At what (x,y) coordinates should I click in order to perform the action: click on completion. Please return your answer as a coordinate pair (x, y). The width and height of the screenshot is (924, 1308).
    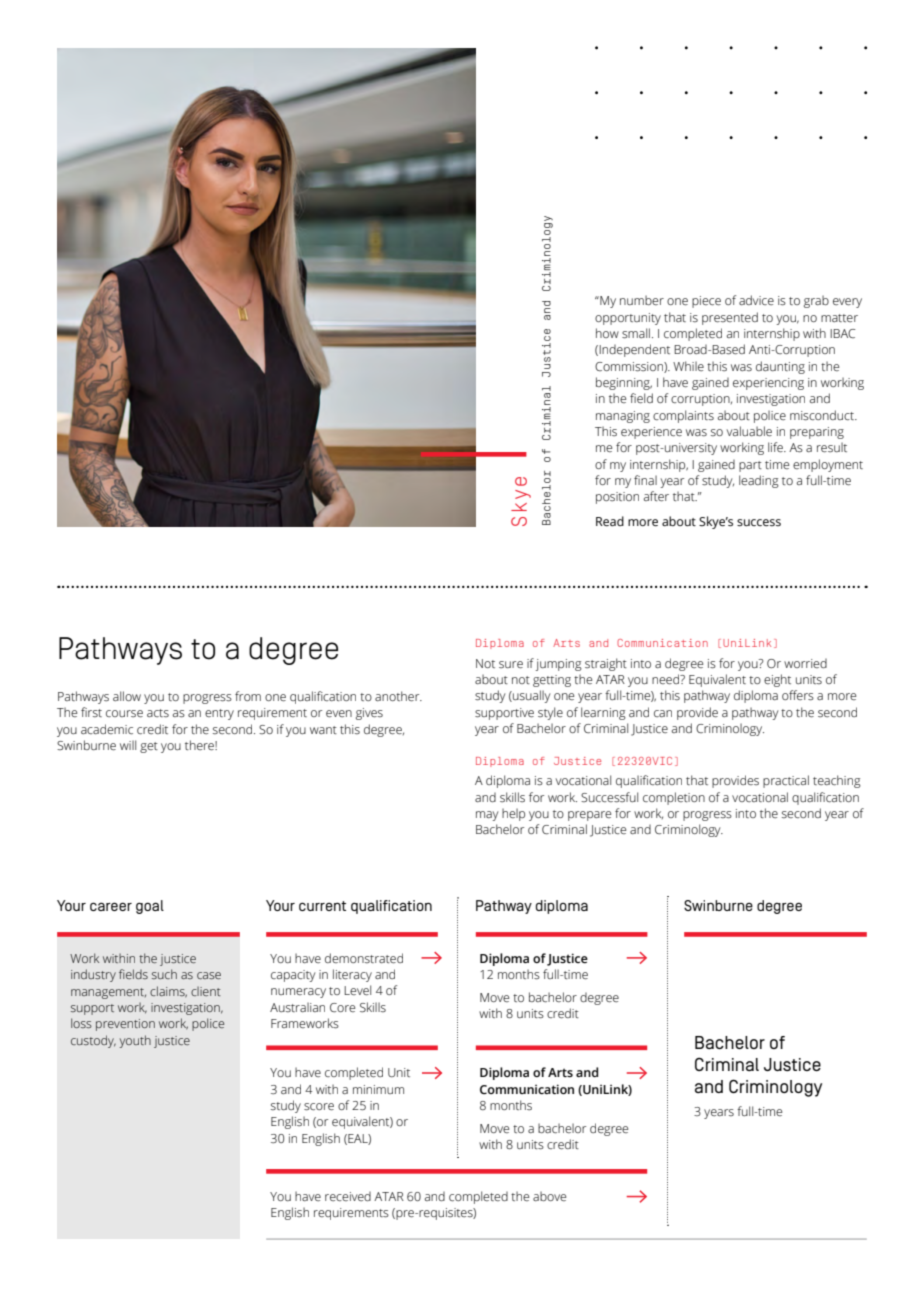
    Looking at the image, I should click on (674, 798).
